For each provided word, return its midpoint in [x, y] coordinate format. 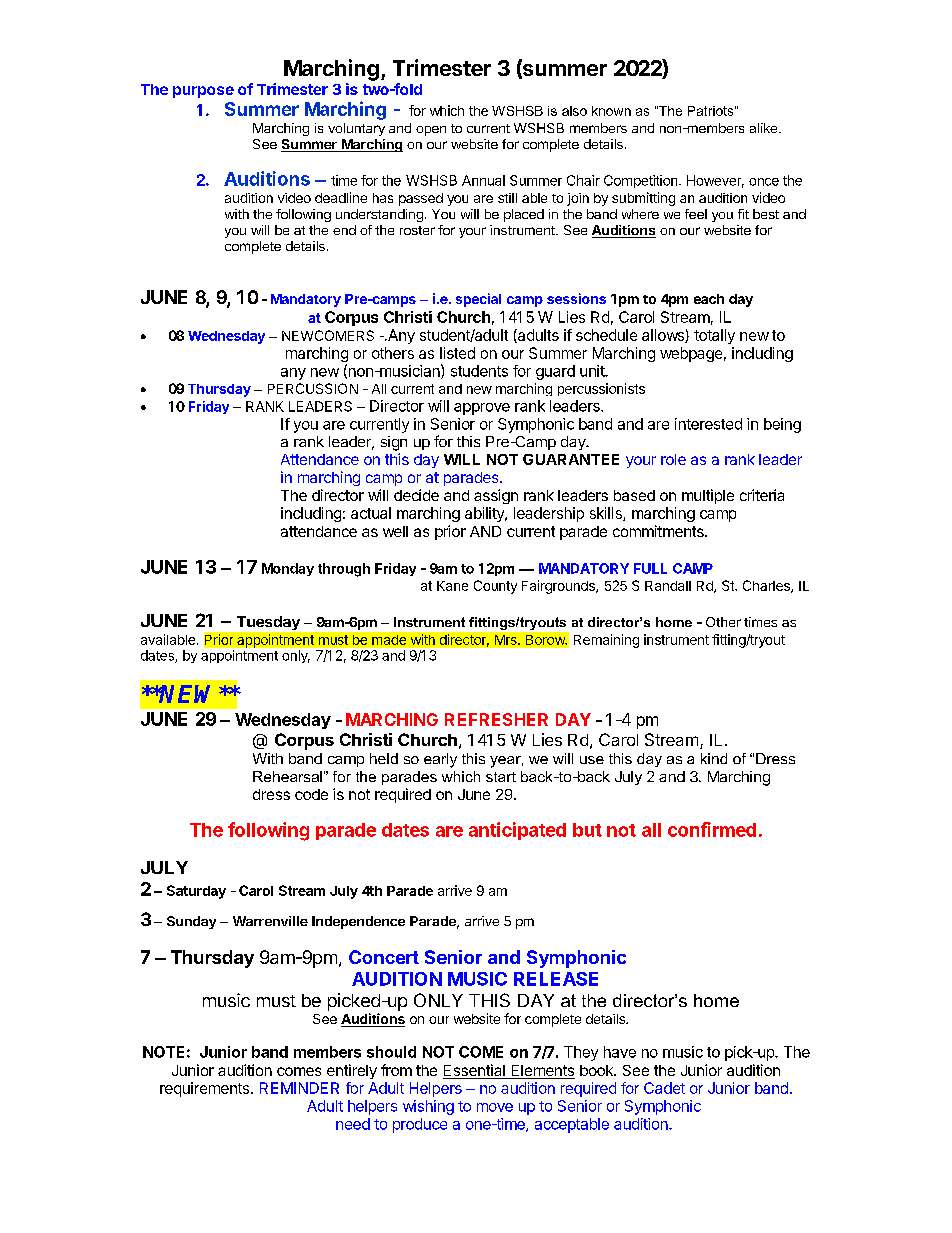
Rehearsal [287, 776]
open [431, 131]
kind [714, 758]
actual [371, 513]
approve [482, 409]
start [501, 777]
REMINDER [299, 1088]
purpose [203, 92]
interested [708, 424]
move [495, 1107]
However [715, 181]
